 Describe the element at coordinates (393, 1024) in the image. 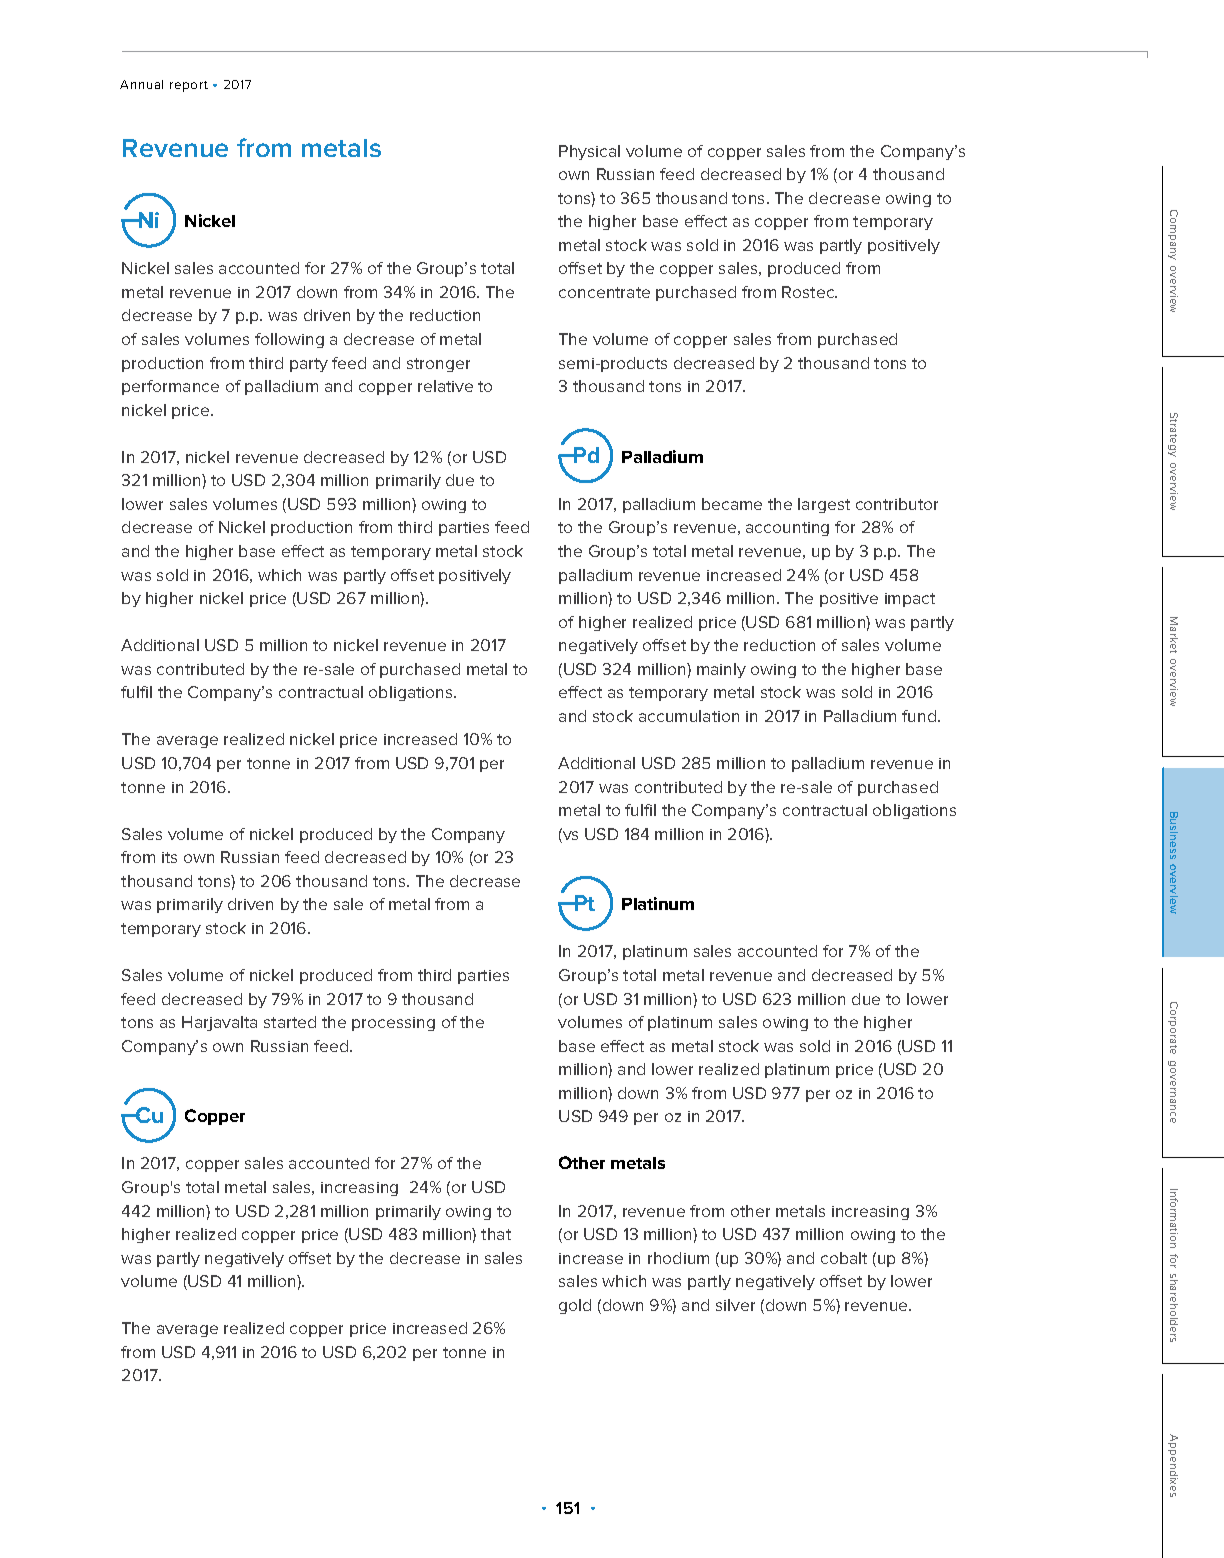

I see `processing` at that location.
